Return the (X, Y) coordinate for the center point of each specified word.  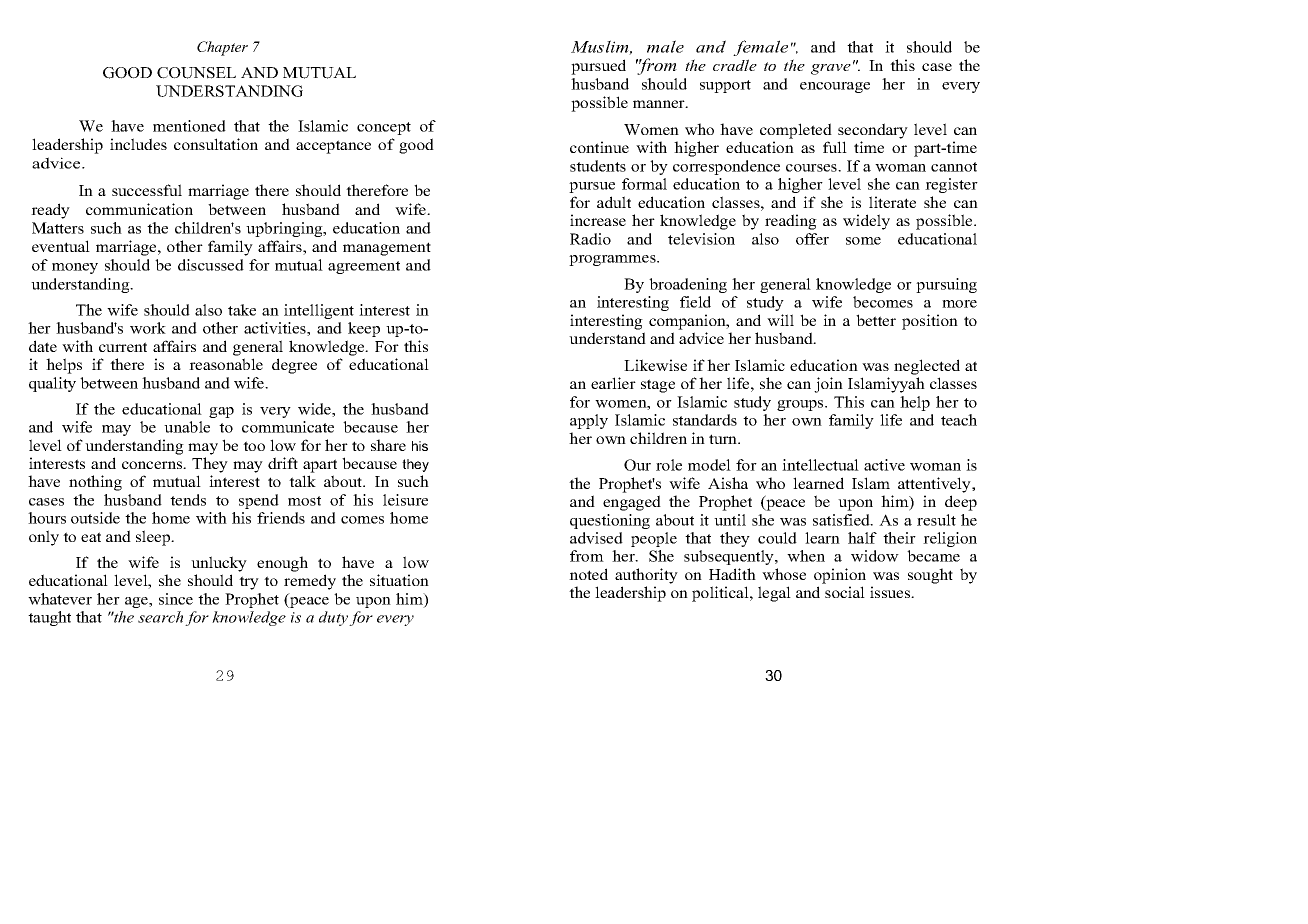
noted (588, 574)
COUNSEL (196, 73)
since (176, 599)
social (845, 592)
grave (831, 69)
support (725, 86)
